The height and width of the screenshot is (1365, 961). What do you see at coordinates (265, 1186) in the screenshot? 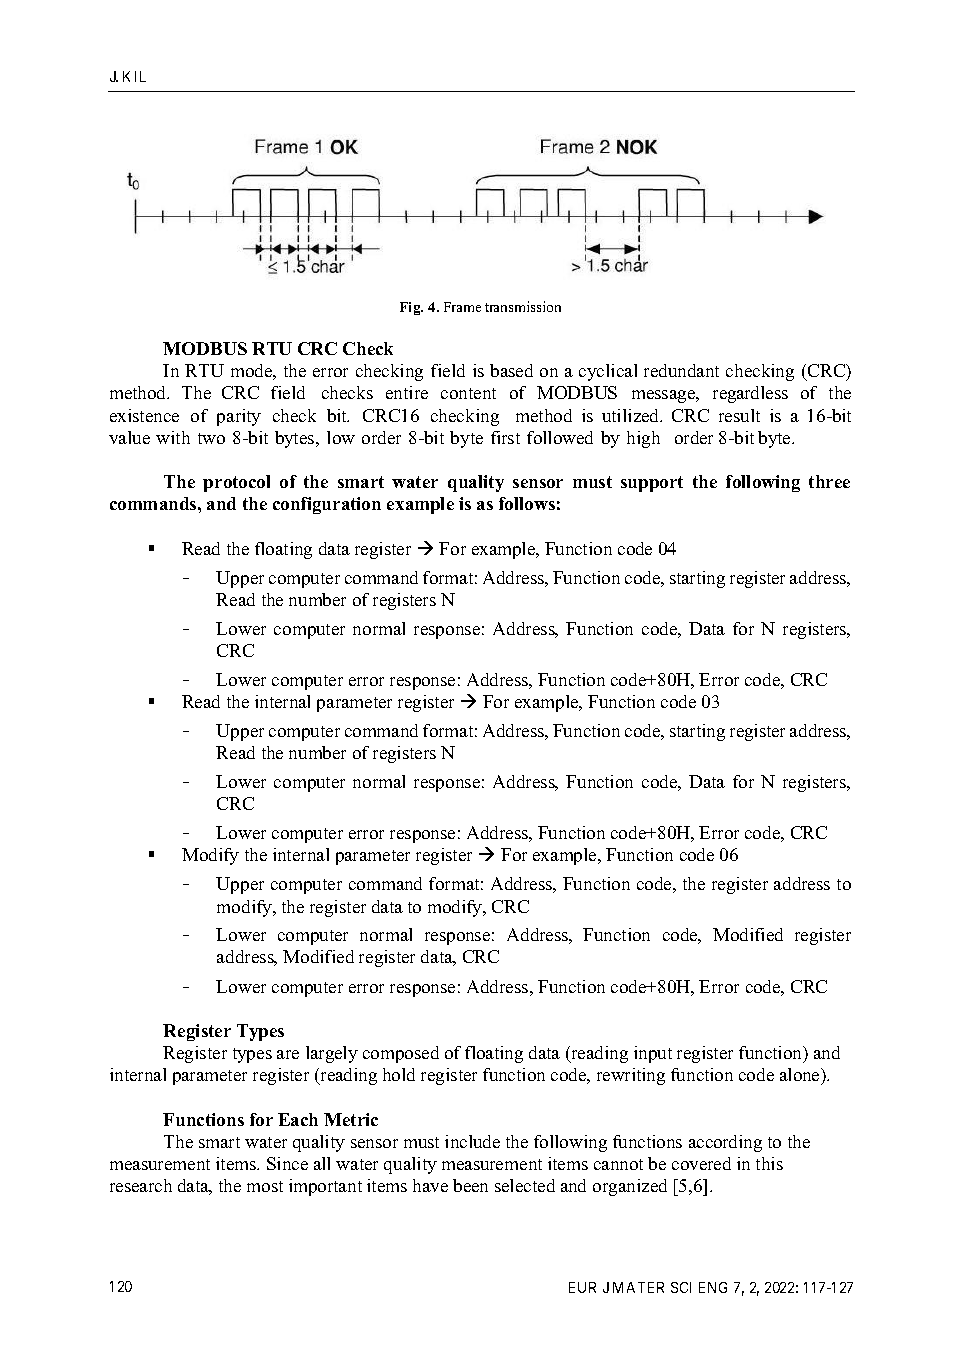
I see `most` at bounding box center [265, 1186].
